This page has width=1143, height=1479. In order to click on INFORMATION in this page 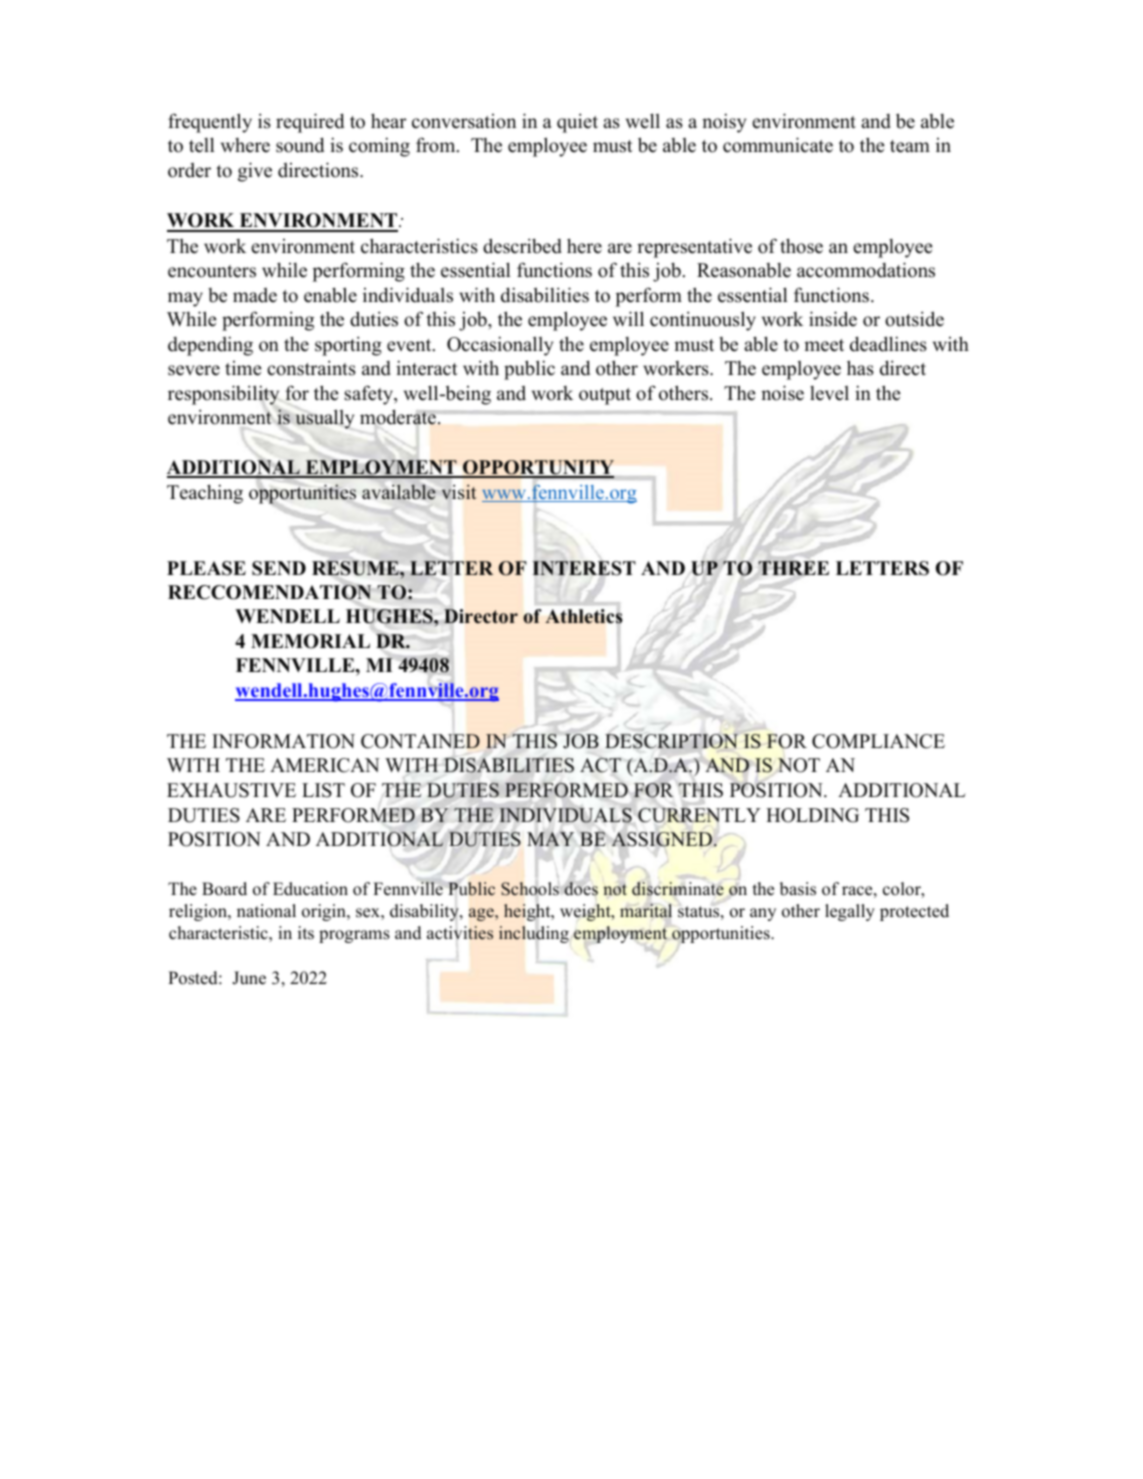, I will do `click(283, 741)`.
